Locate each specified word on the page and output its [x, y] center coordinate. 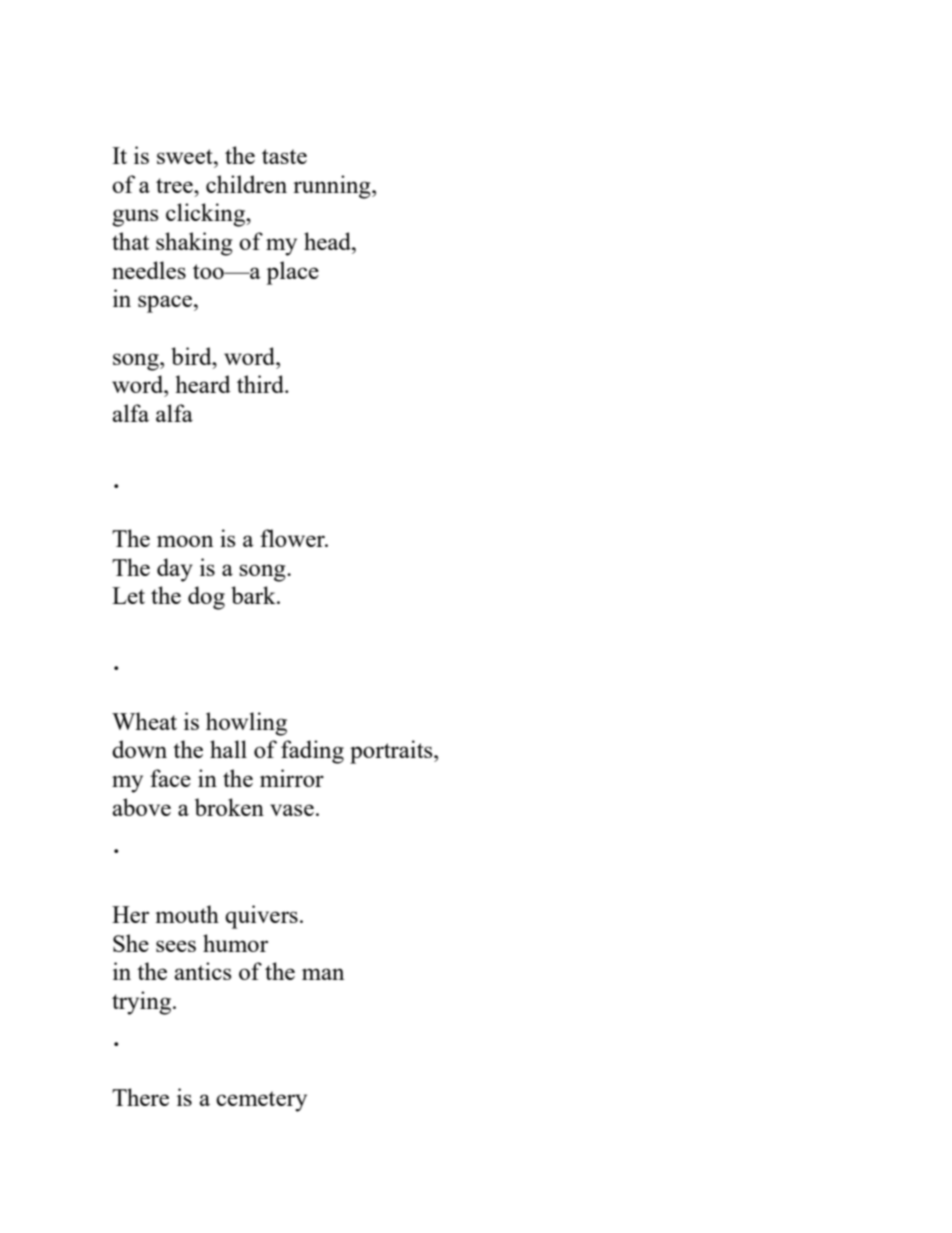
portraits [392, 752]
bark [254, 595]
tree [175, 185]
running [333, 187]
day [175, 570]
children [246, 184]
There [140, 1097]
